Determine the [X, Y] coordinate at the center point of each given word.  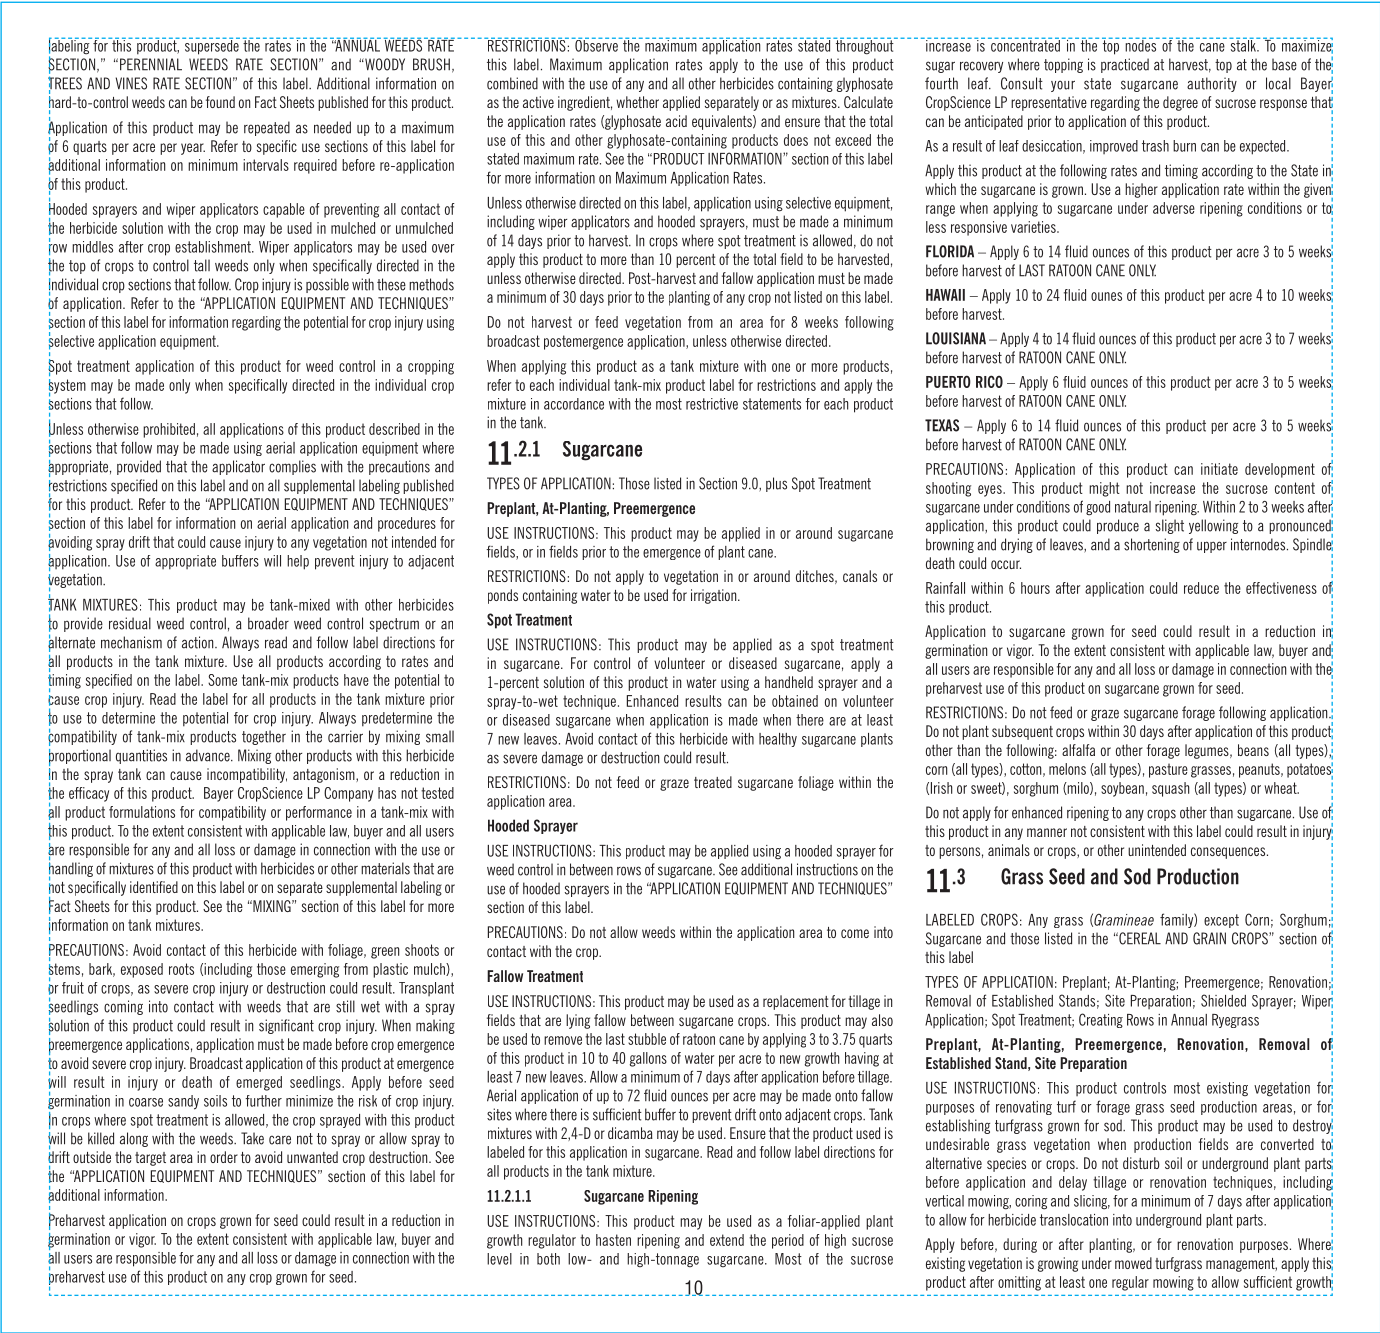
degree [1180, 103]
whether [637, 102]
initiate [1219, 469]
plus [776, 484]
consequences [1229, 853]
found [220, 102]
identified [154, 887]
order [224, 1157]
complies [292, 467]
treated [713, 782]
